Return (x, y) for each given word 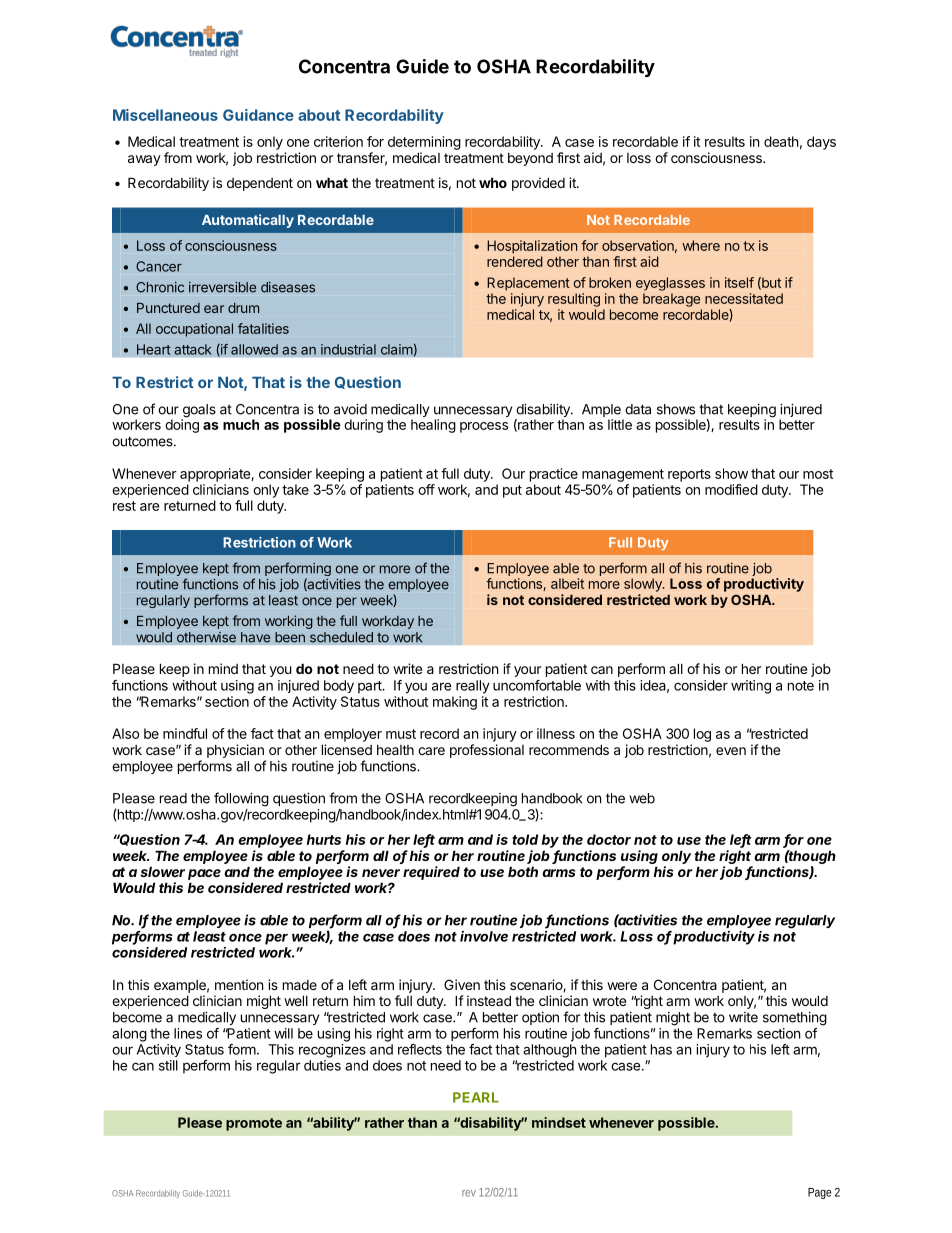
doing (182, 425)
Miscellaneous (165, 115)
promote (254, 1124)
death (781, 141)
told (525, 839)
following (241, 799)
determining (424, 143)
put (512, 491)
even (731, 751)
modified (731, 489)
